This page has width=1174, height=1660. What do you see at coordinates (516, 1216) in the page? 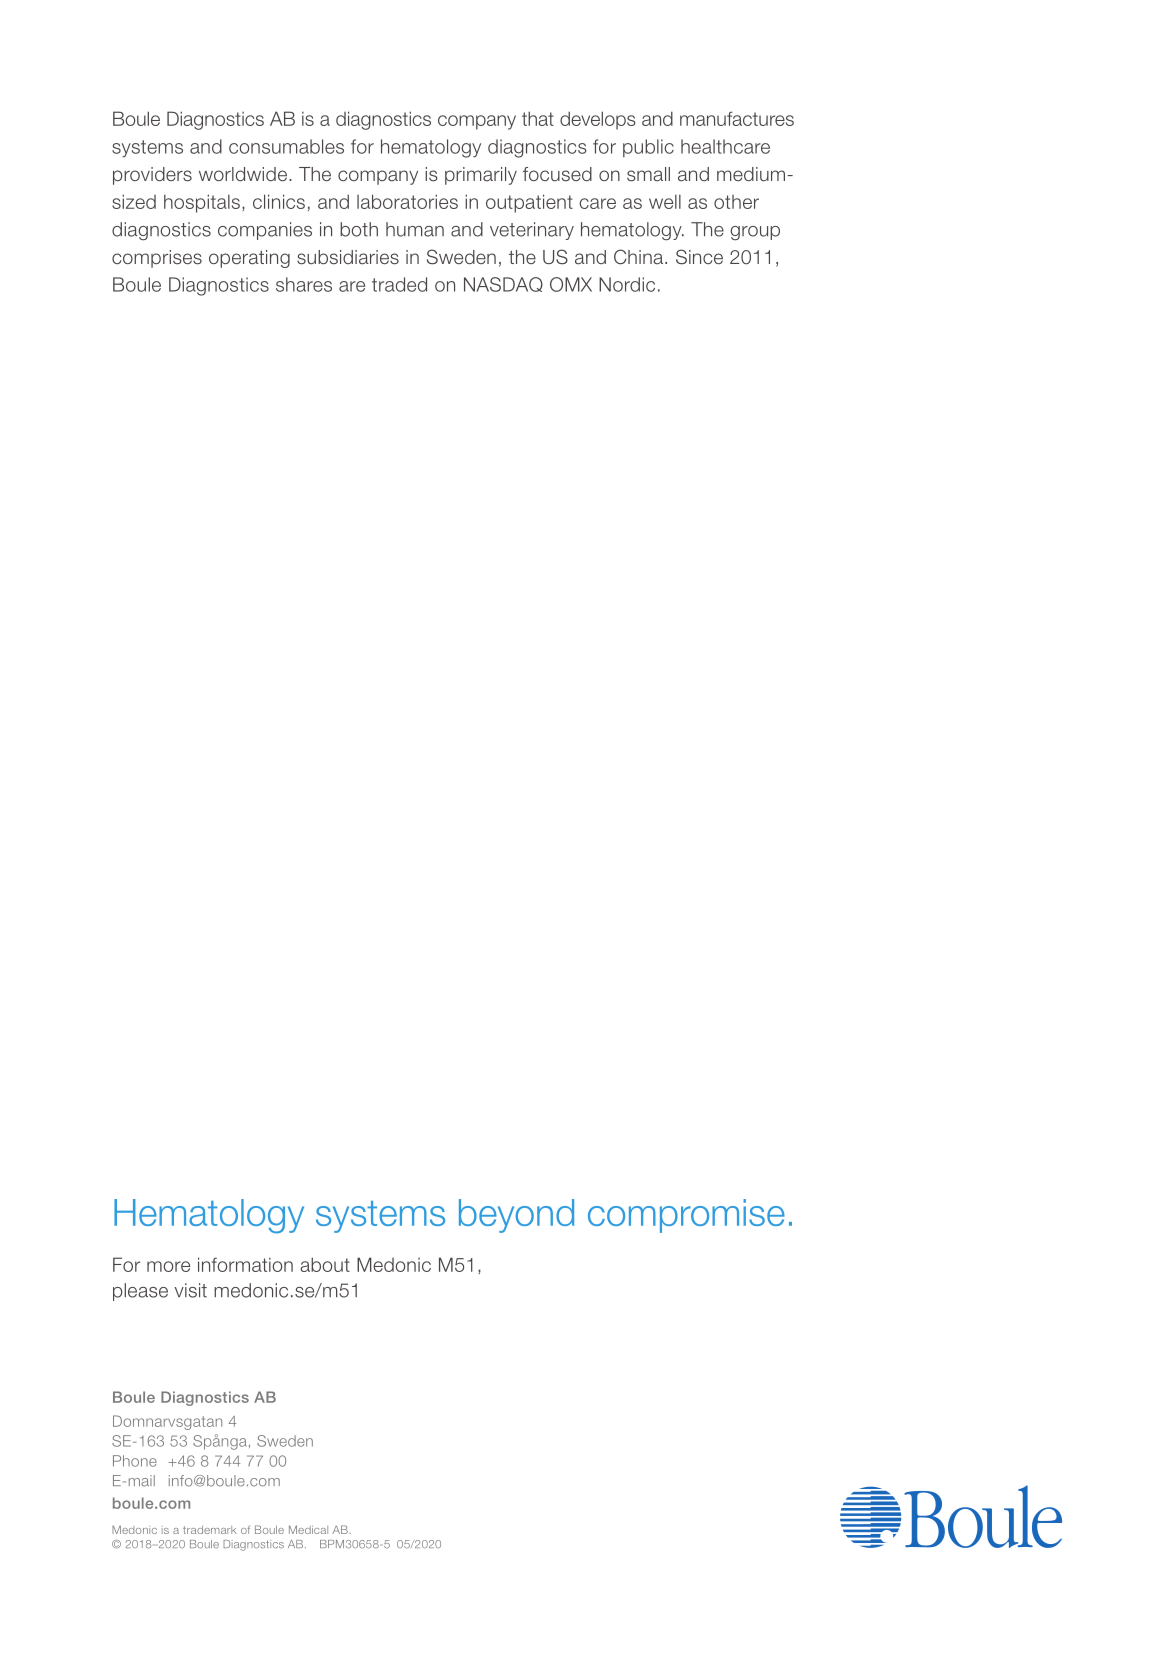
I see `beyond` at bounding box center [516, 1216].
